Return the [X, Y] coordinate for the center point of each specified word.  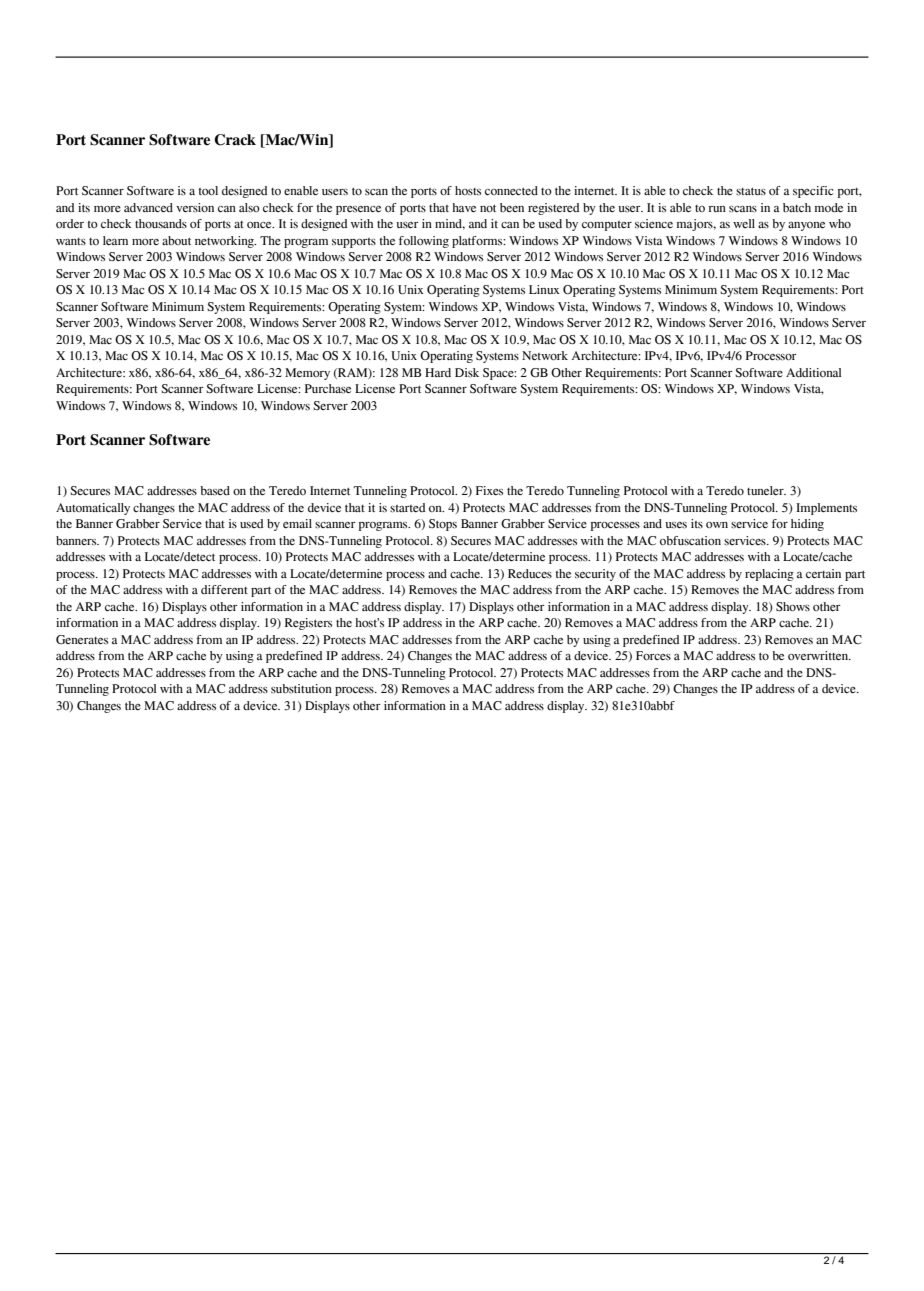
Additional [813, 372]
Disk [467, 372]
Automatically [93, 509]
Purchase [328, 388]
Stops [443, 525]
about [176, 240]
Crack [235, 140]
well [744, 223]
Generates [82, 639]
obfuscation [690, 541]
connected [511, 190]
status [751, 191]
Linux [544, 289]
